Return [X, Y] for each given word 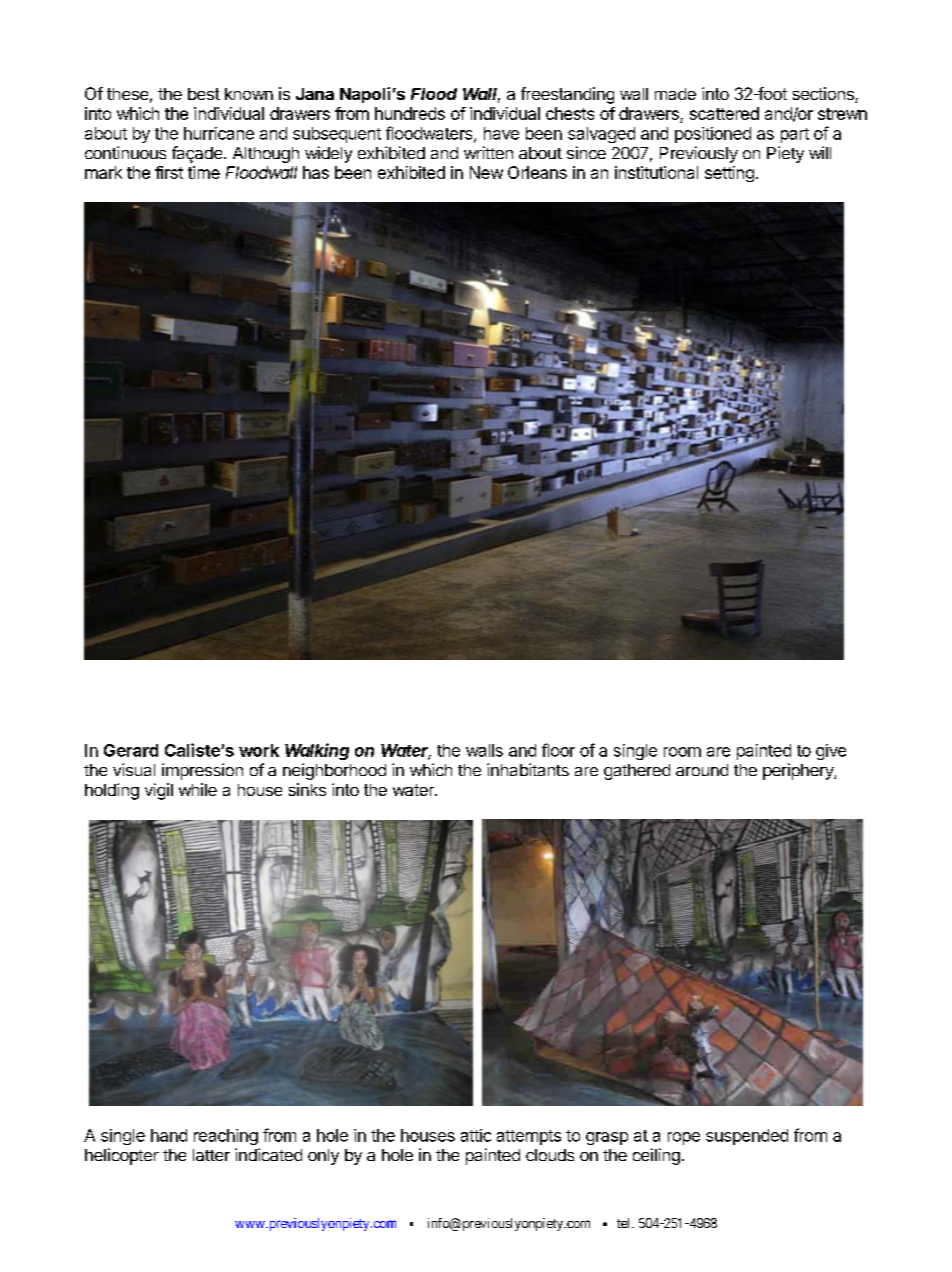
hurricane [219, 133]
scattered [724, 113]
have [501, 133]
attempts [529, 1137]
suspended [747, 1137]
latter [211, 1155]
